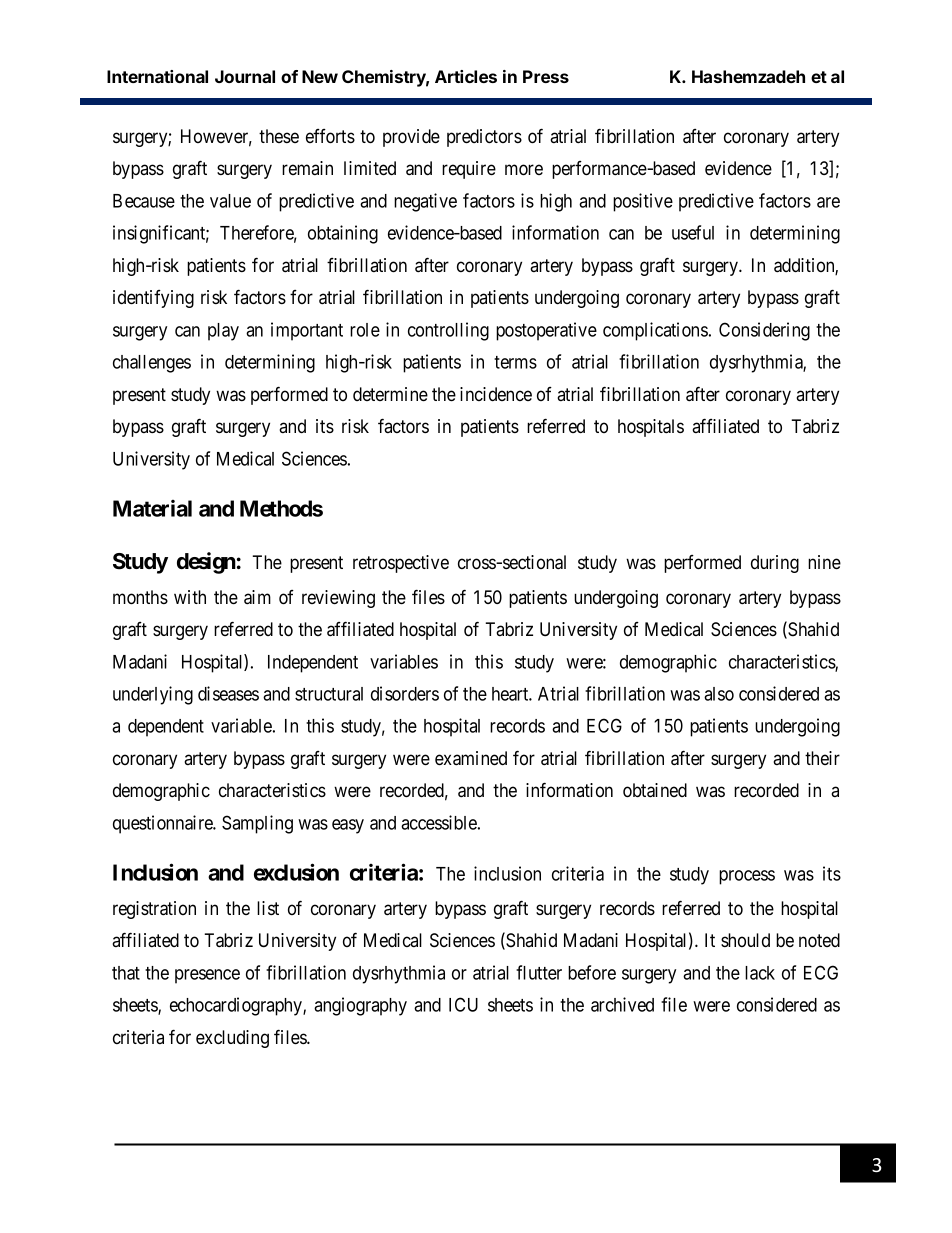 The width and height of the document is (952, 1233). What do you see at coordinates (822, 758) in the document?
I see `their` at bounding box center [822, 758].
